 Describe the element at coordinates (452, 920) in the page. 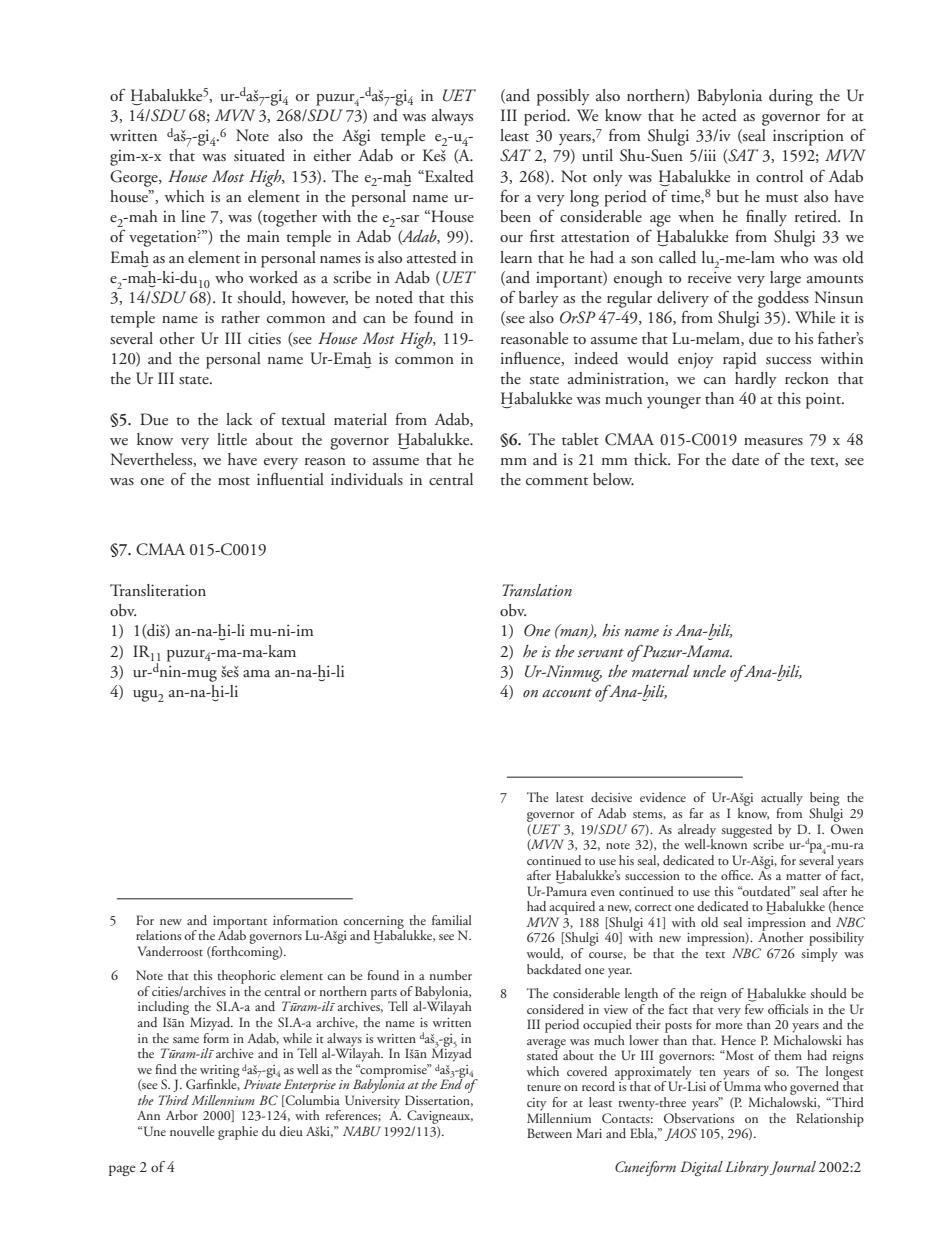

I see `familial` at that location.
